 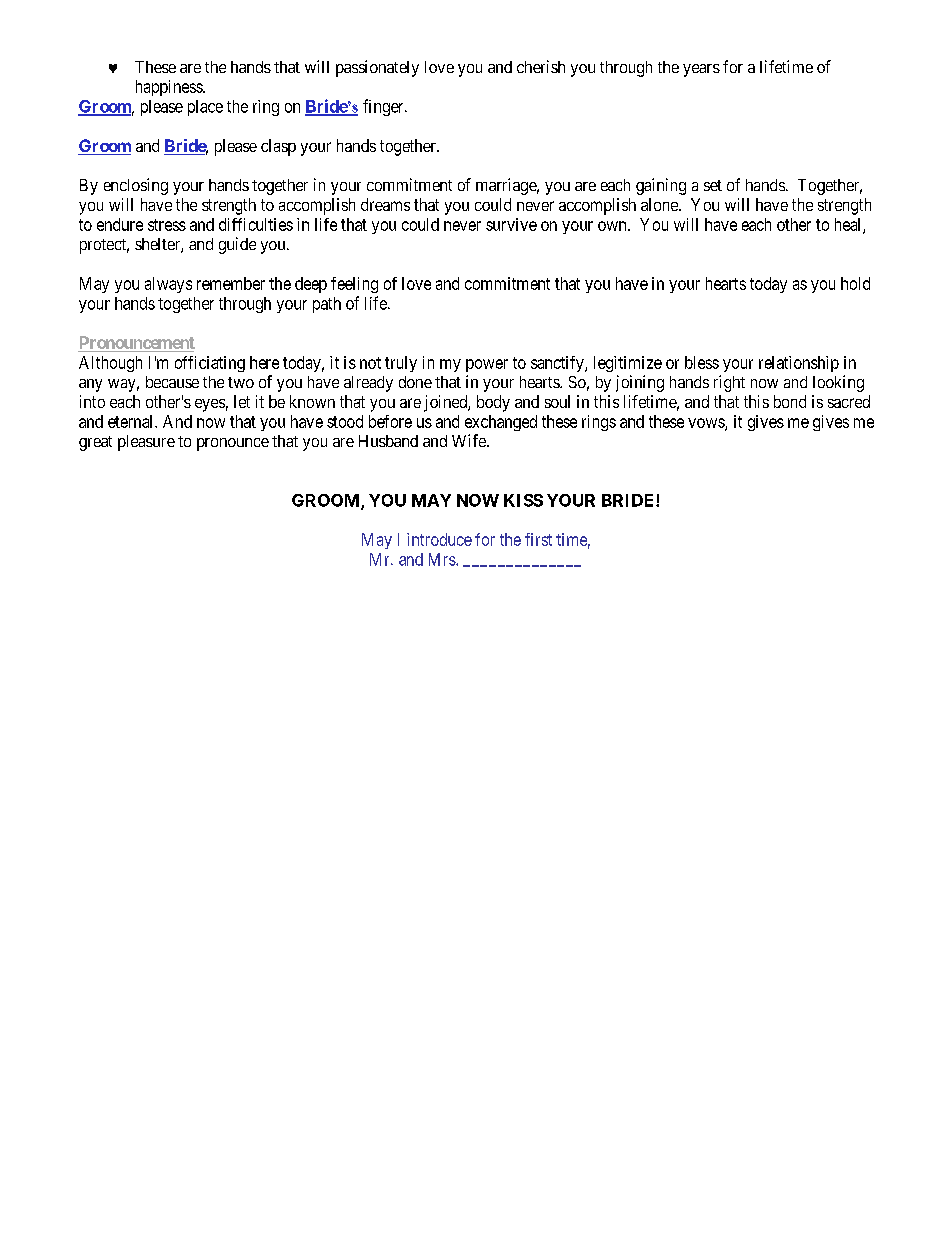 I want to click on dreams, so click(x=385, y=204).
